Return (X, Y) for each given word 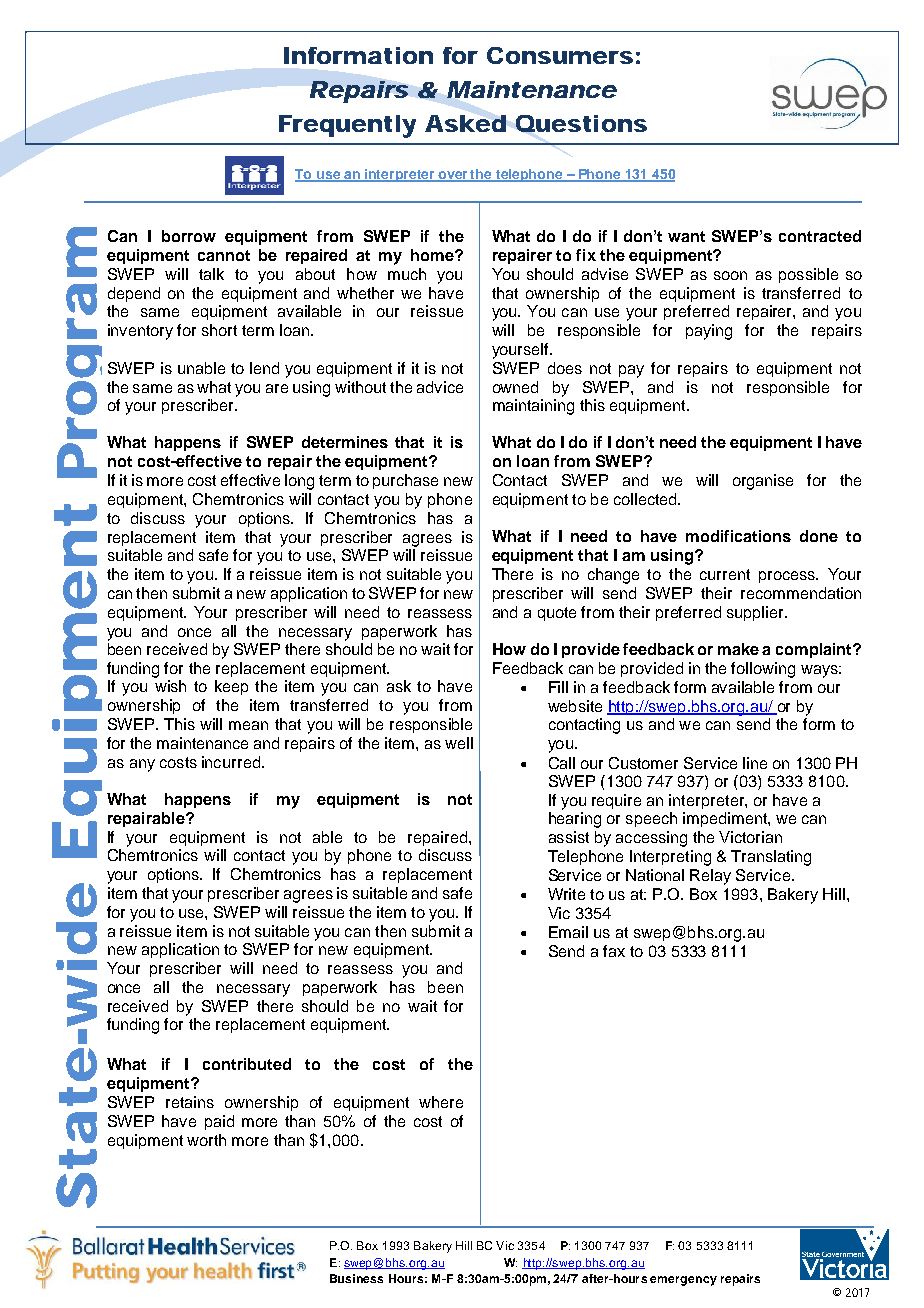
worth (206, 1140)
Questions (581, 123)
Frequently (347, 126)
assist (569, 837)
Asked (465, 123)
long (299, 482)
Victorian (750, 837)
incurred (232, 762)
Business (356, 1278)
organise (763, 482)
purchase (405, 481)
